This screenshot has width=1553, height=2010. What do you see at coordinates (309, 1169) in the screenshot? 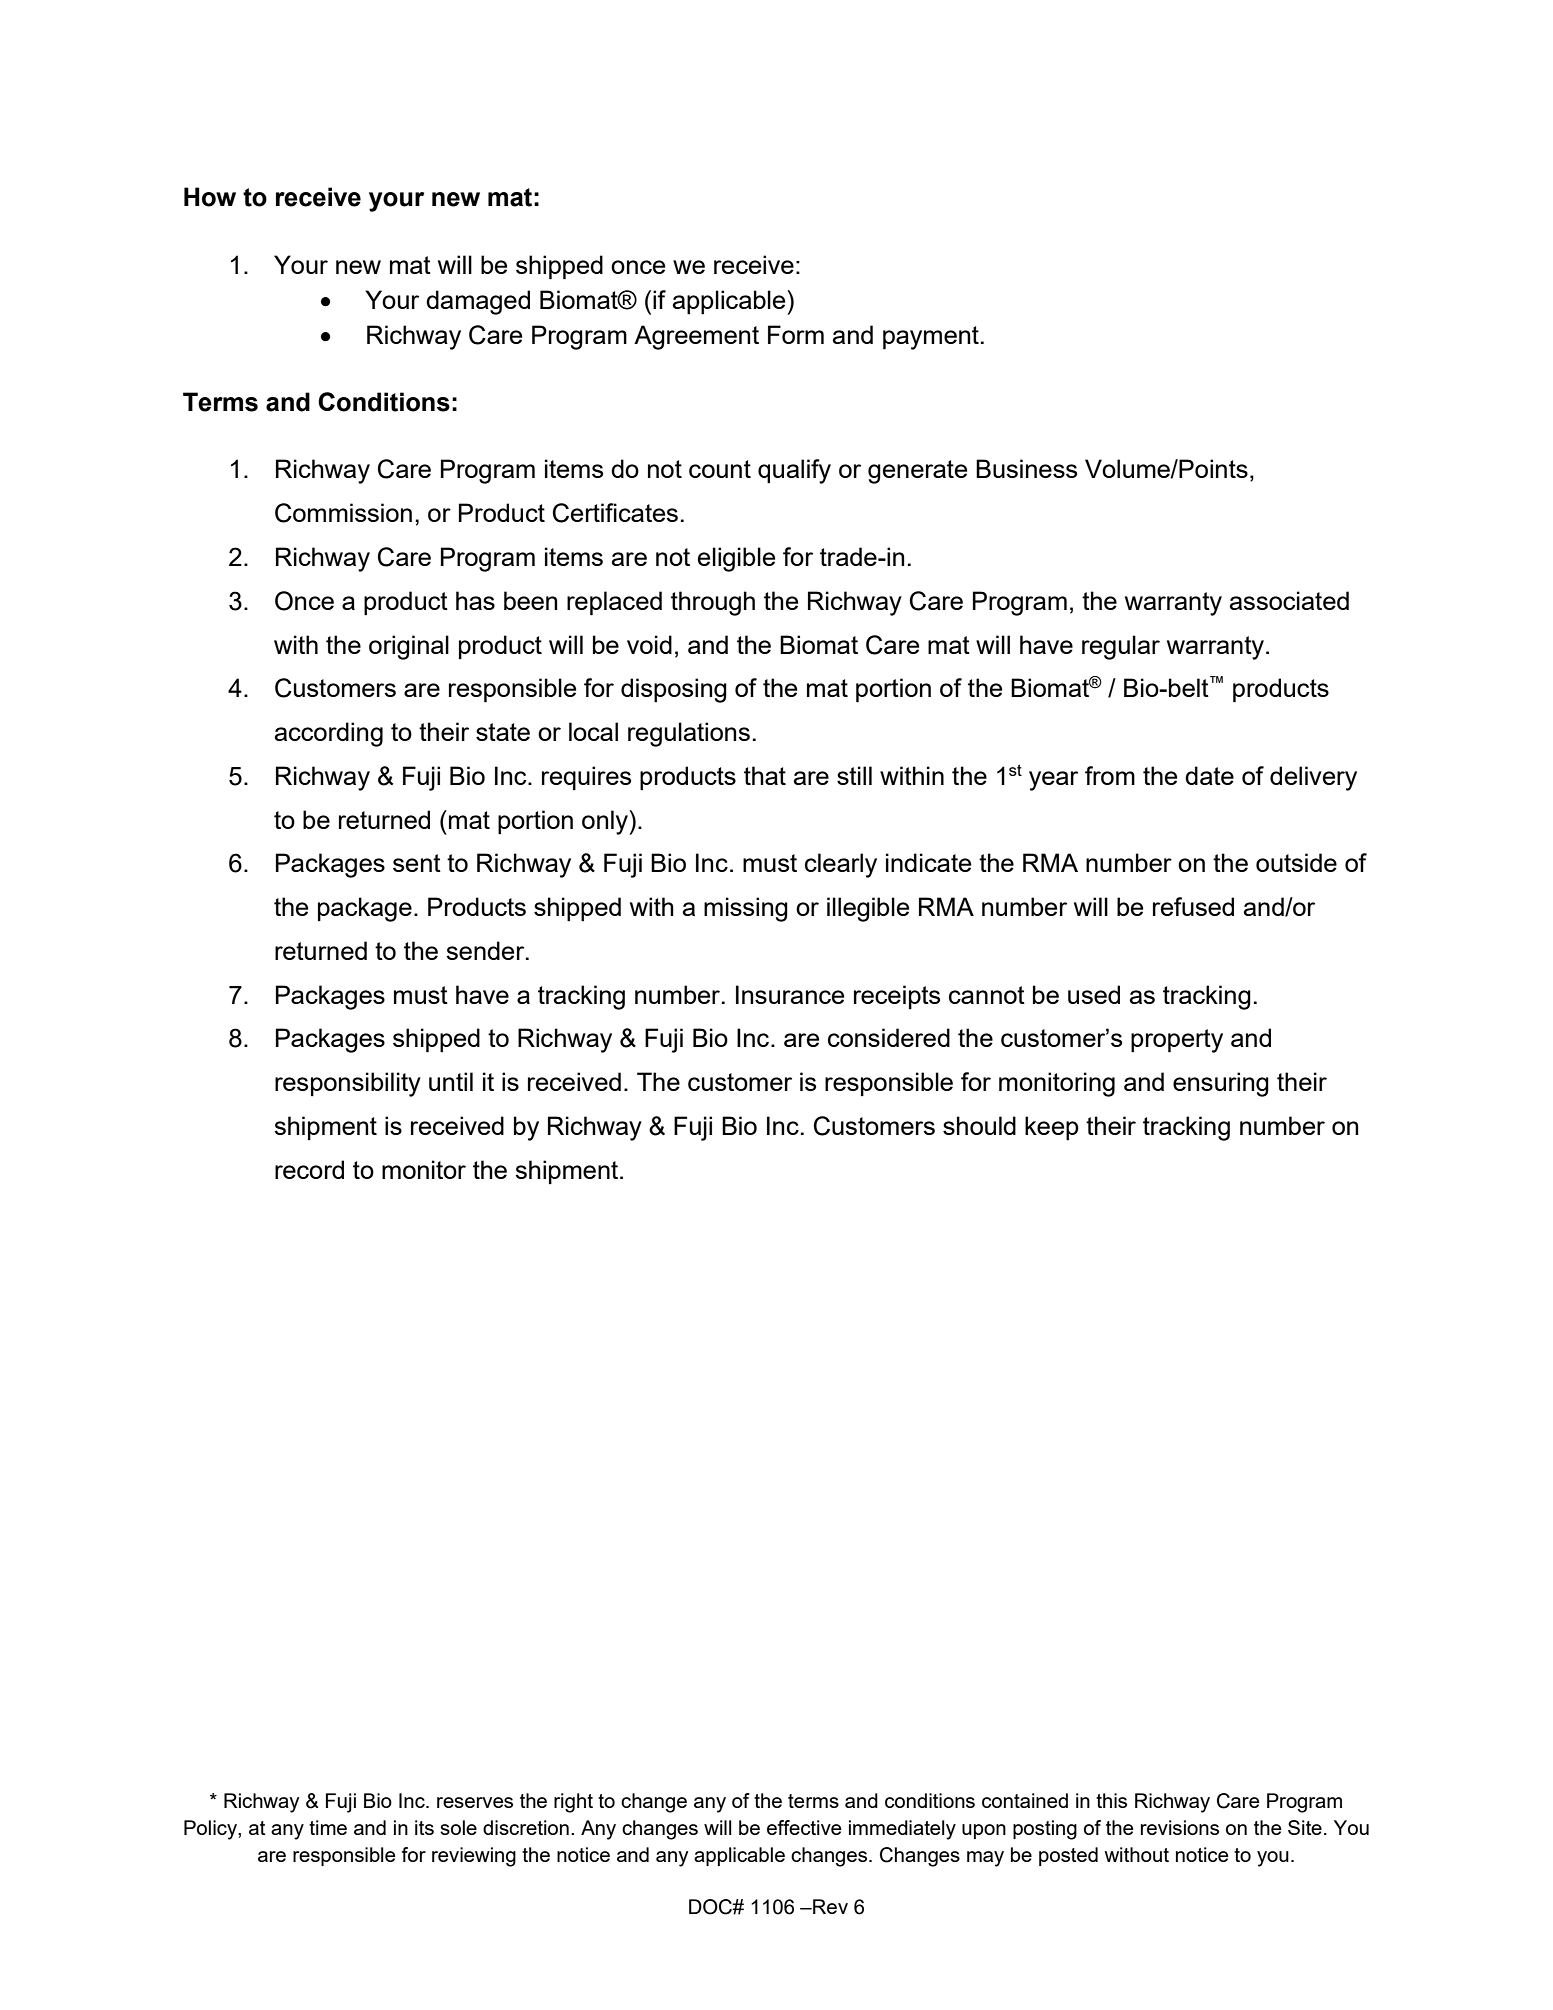
I see `record` at bounding box center [309, 1169].
